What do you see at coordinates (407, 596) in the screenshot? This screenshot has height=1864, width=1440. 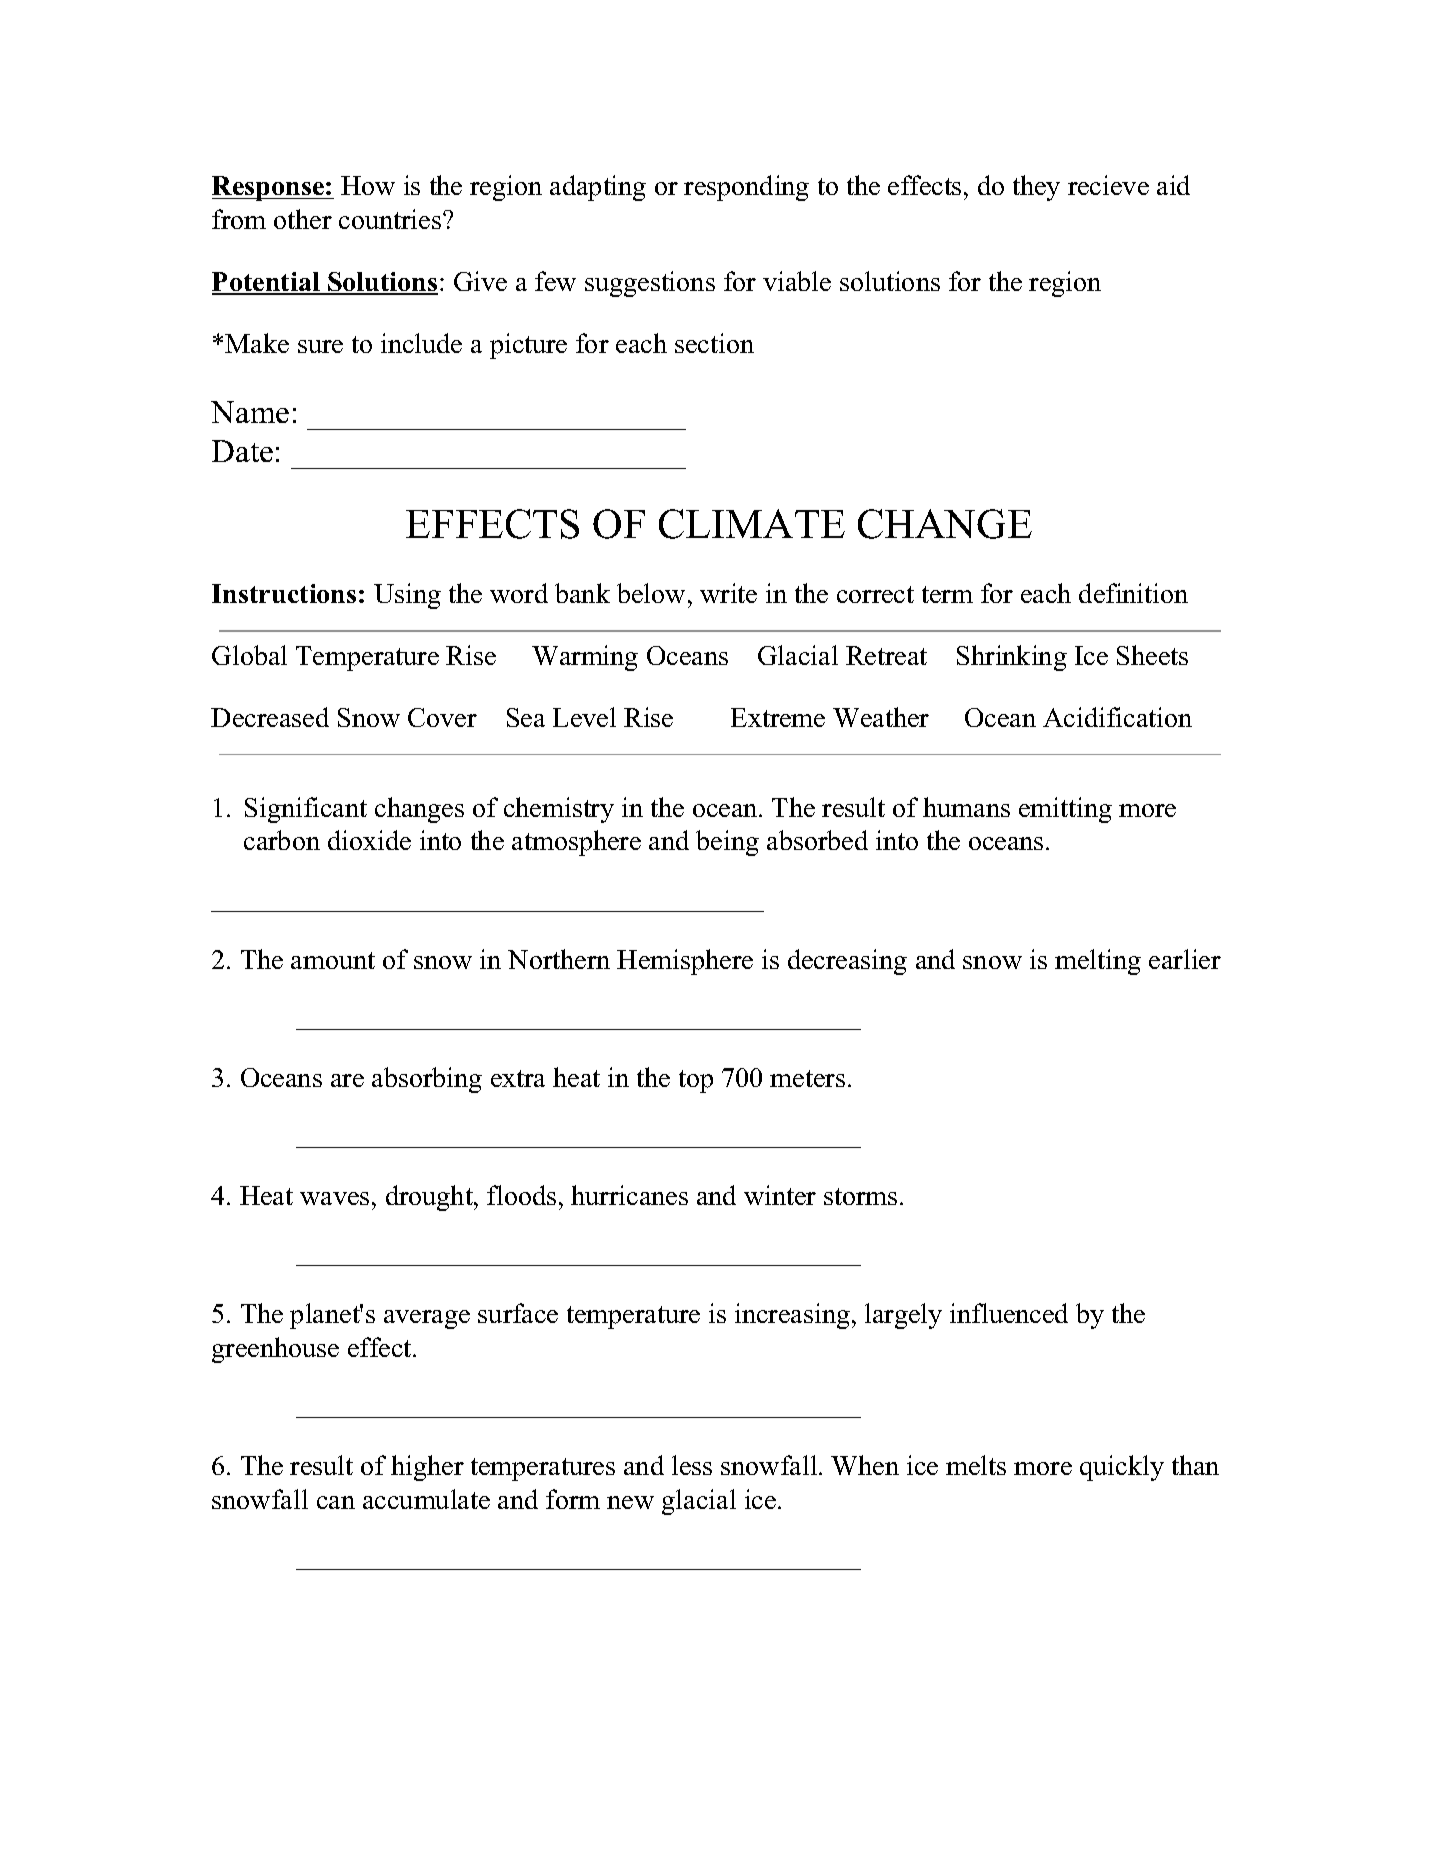 I see `Using` at bounding box center [407, 596].
